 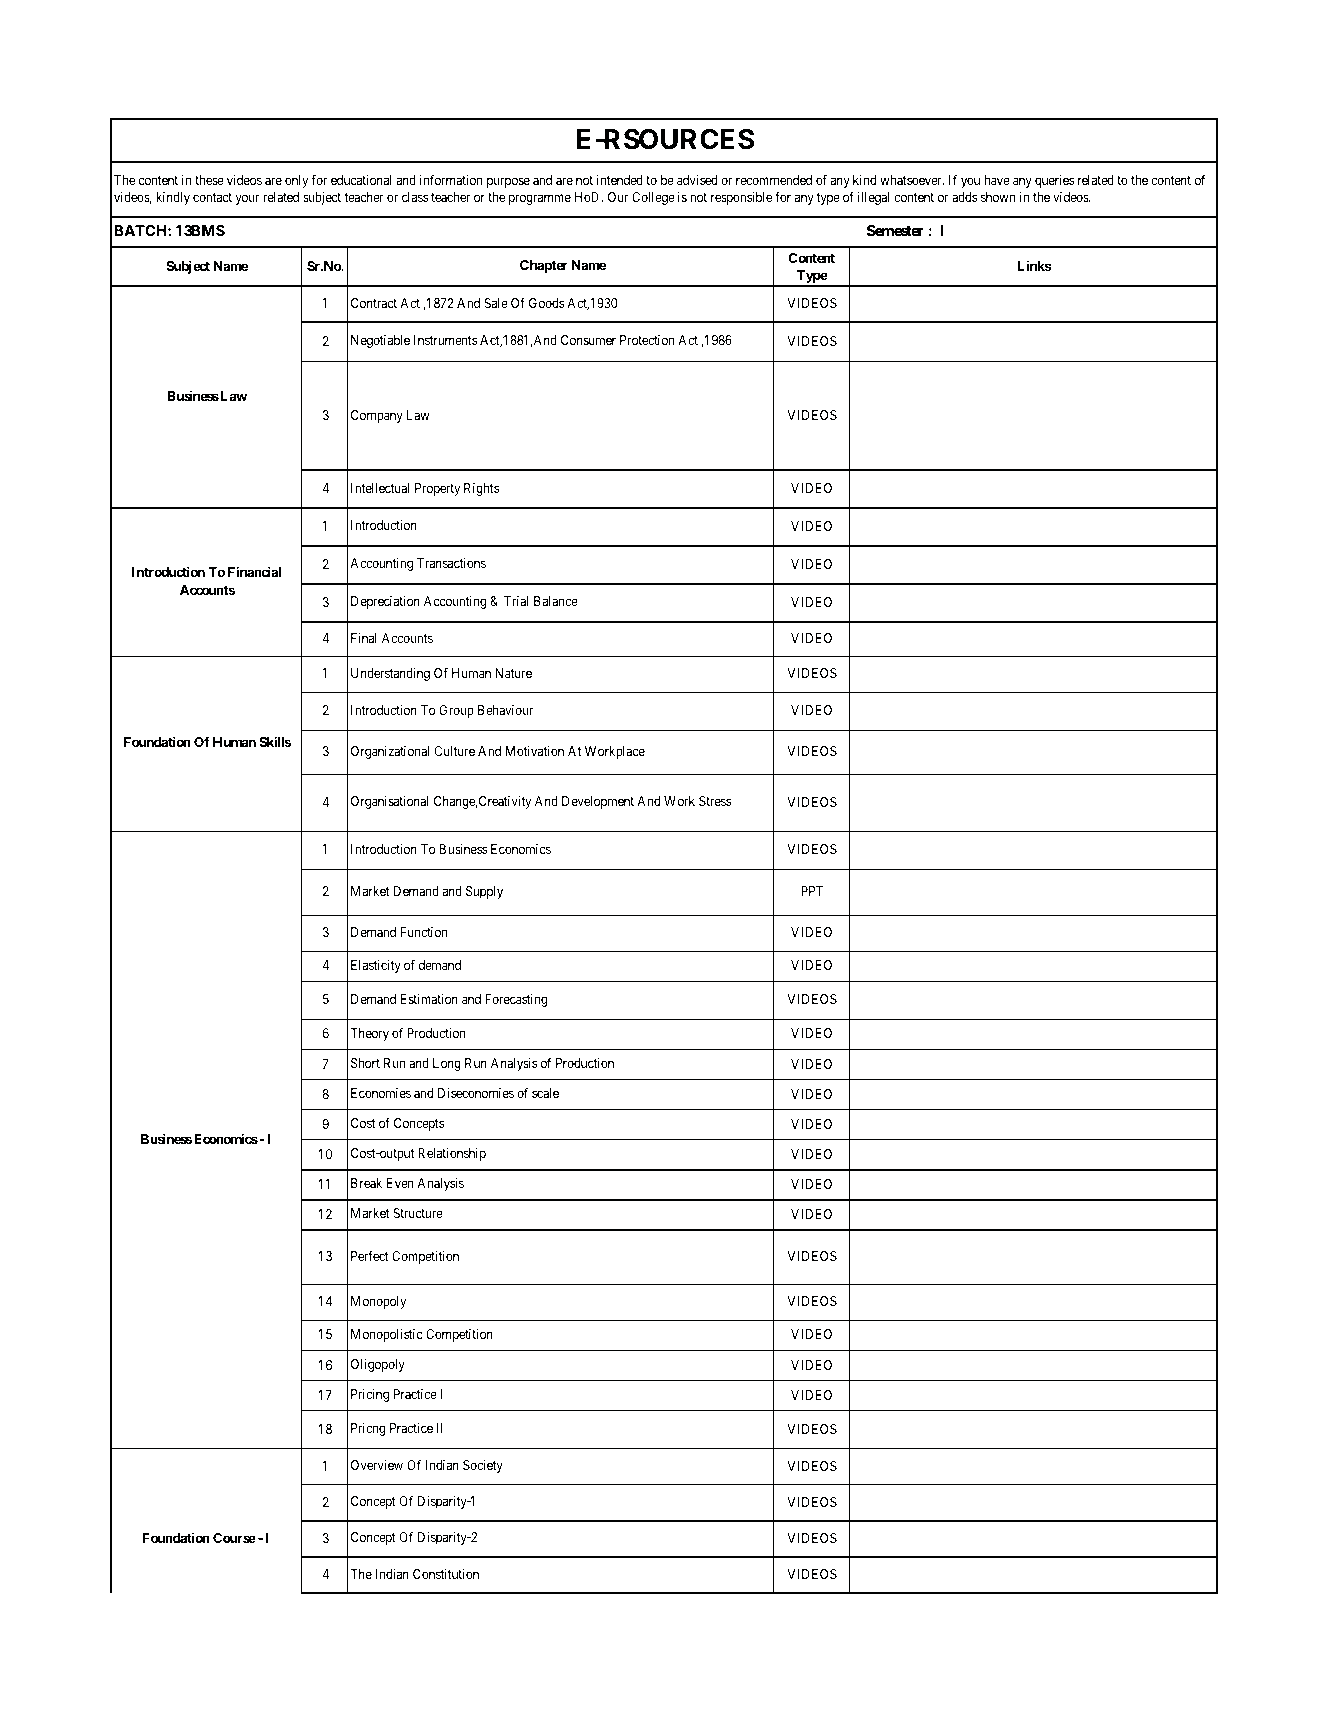 I want to click on Overview, so click(x=377, y=1465).
